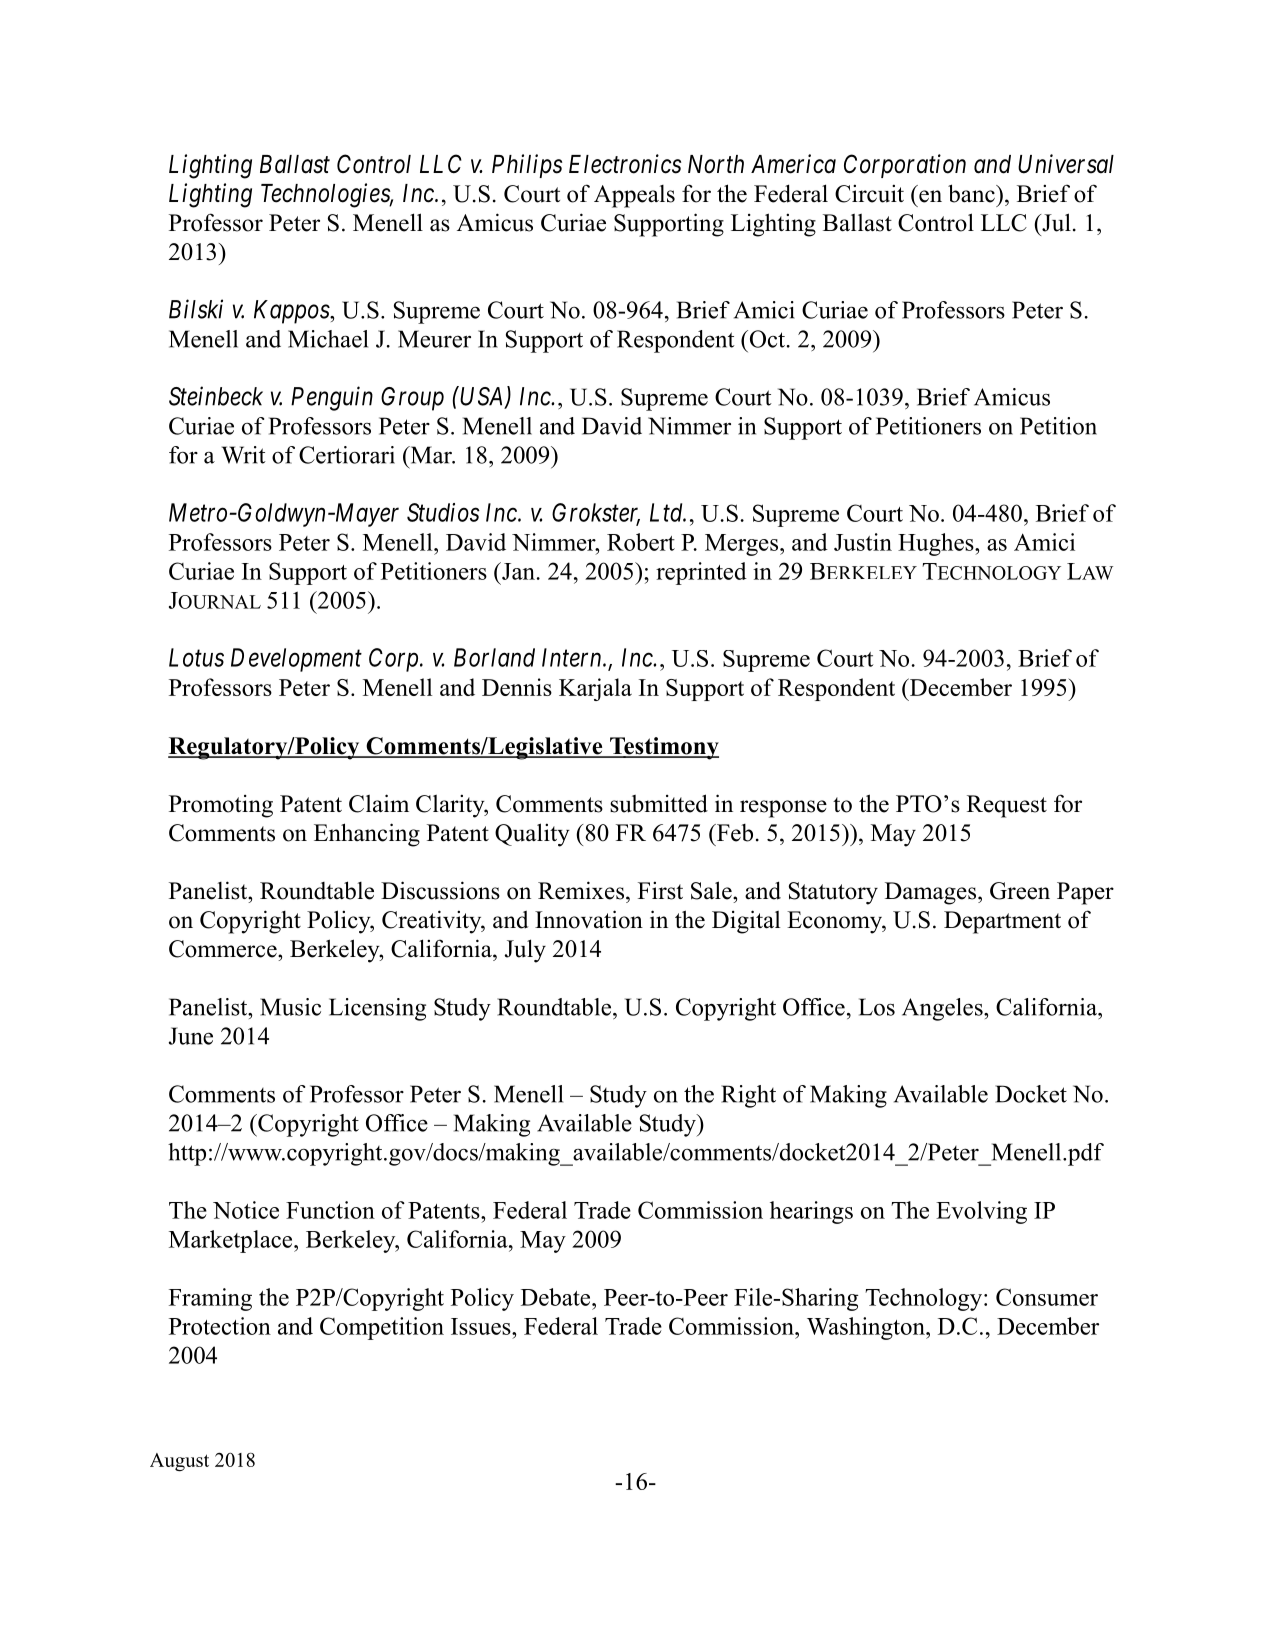 This image has width=1271, height=1645. Describe the element at coordinates (1007, 806) in the image. I see `Request` at that location.
